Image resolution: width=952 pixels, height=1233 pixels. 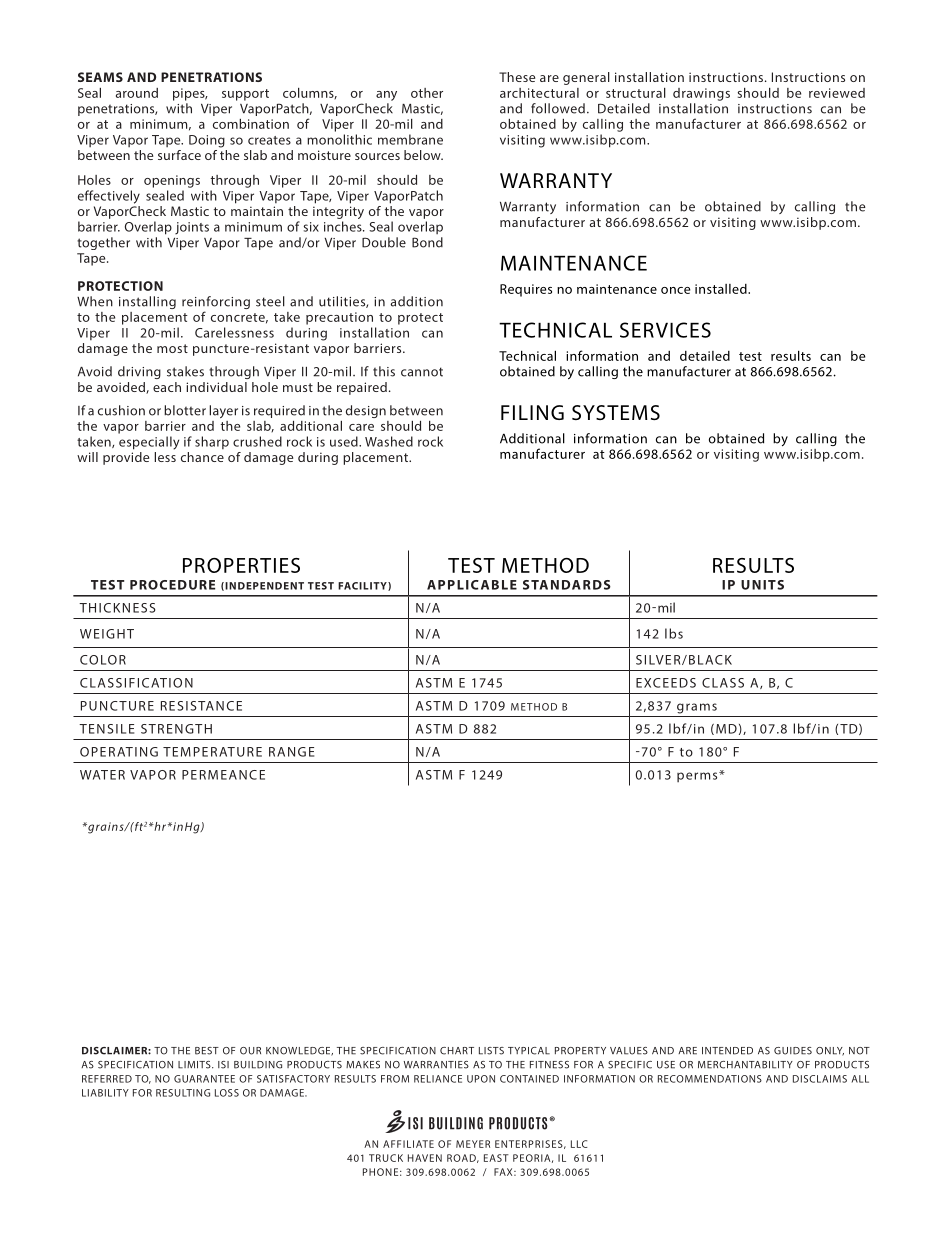 I want to click on PROCEDURE, so click(x=172, y=585).
